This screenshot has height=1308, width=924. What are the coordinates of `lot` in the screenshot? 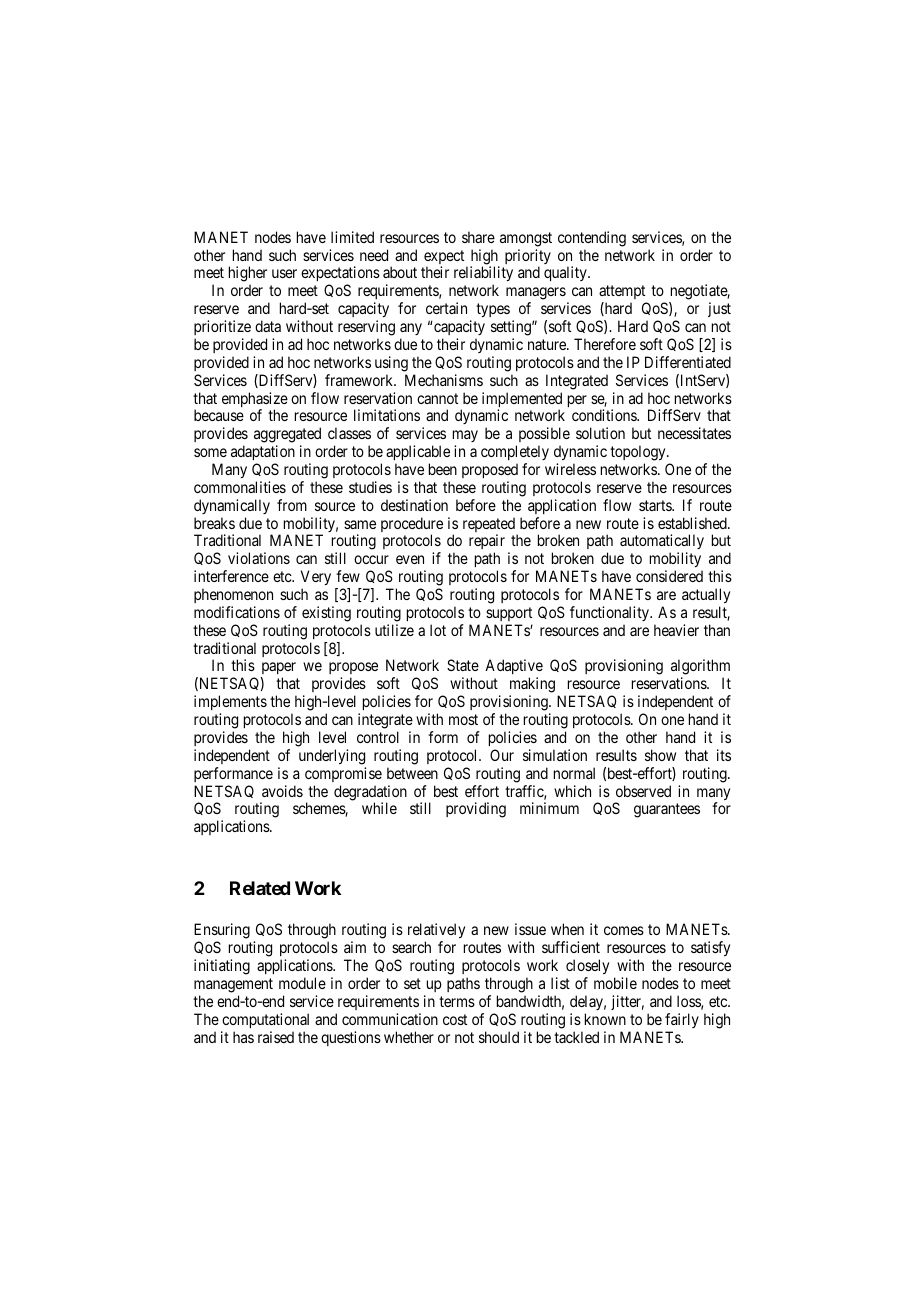 It's located at (438, 630).
